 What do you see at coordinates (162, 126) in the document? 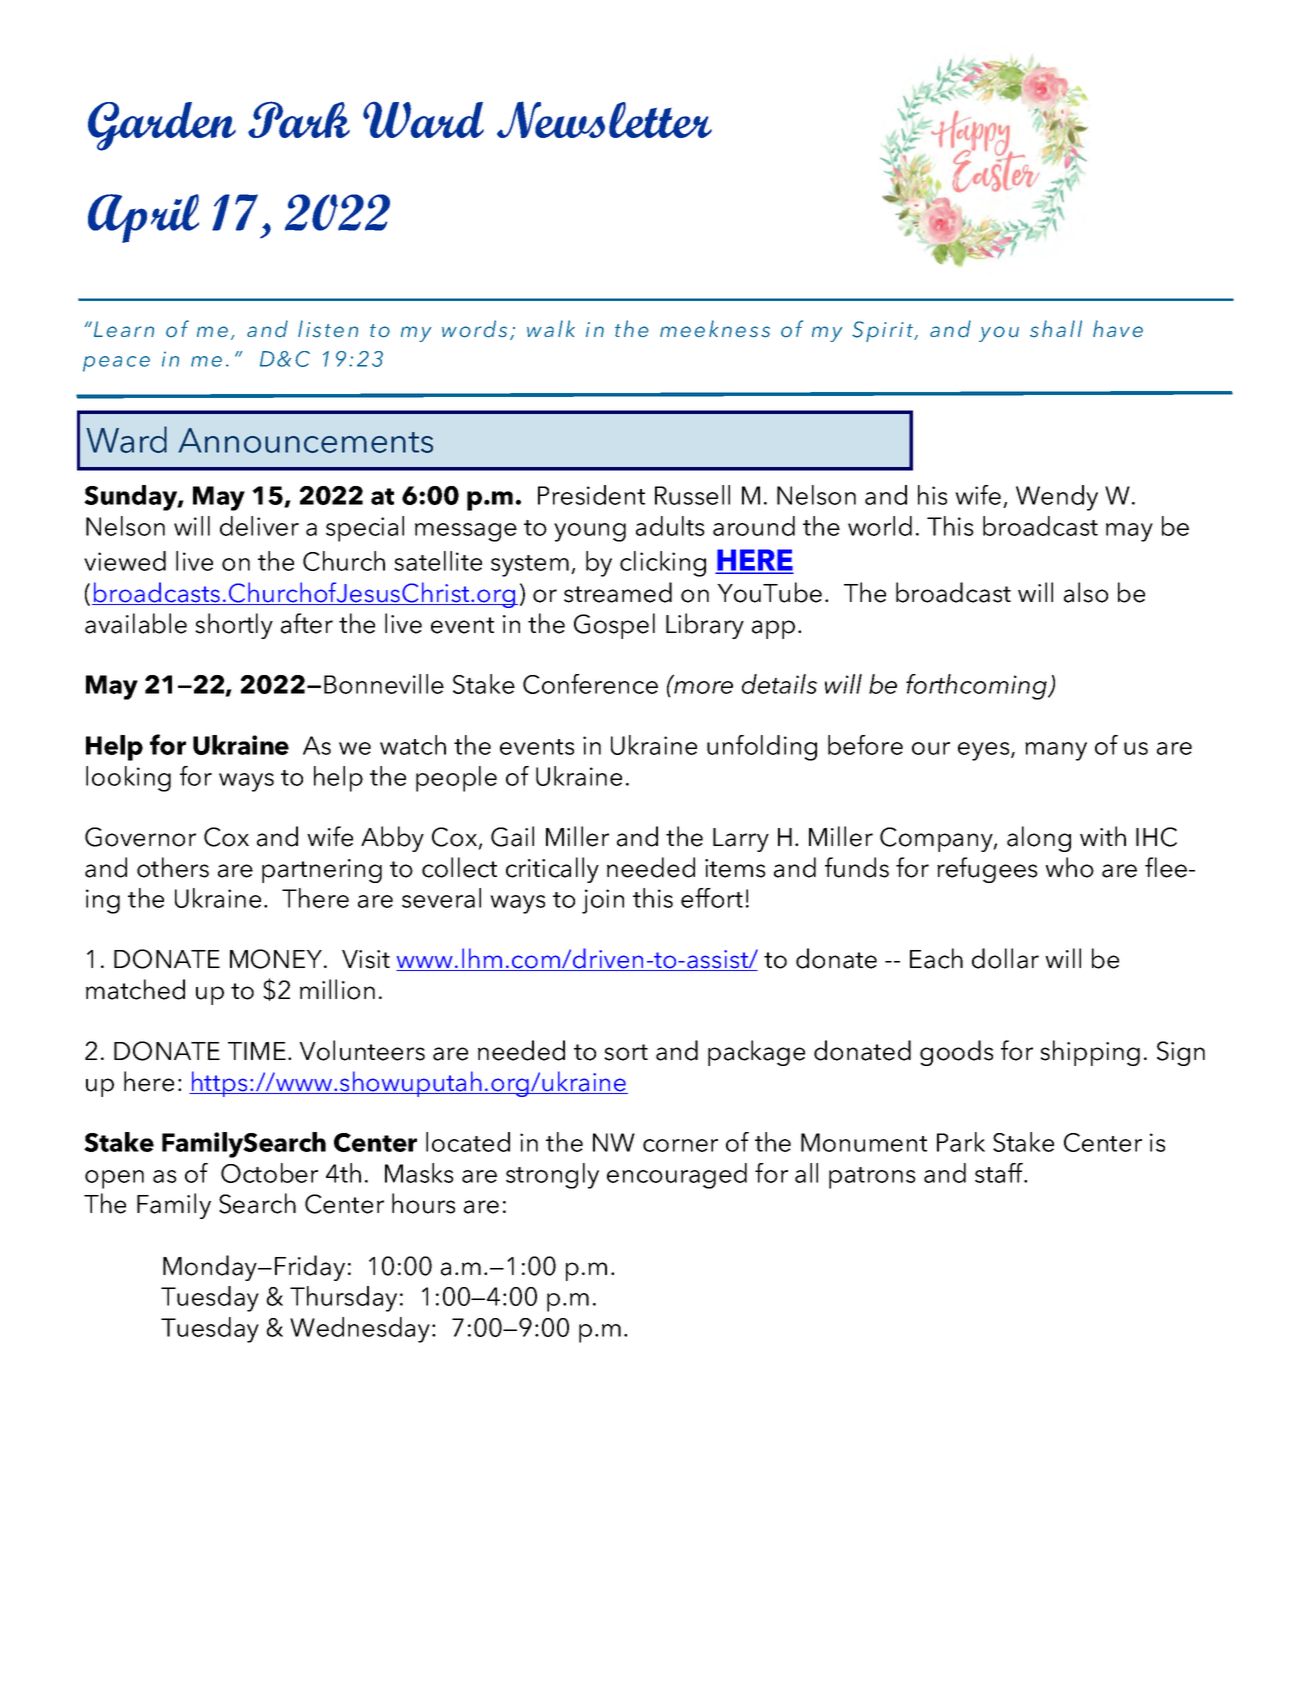
I see `Garden` at bounding box center [162, 126].
